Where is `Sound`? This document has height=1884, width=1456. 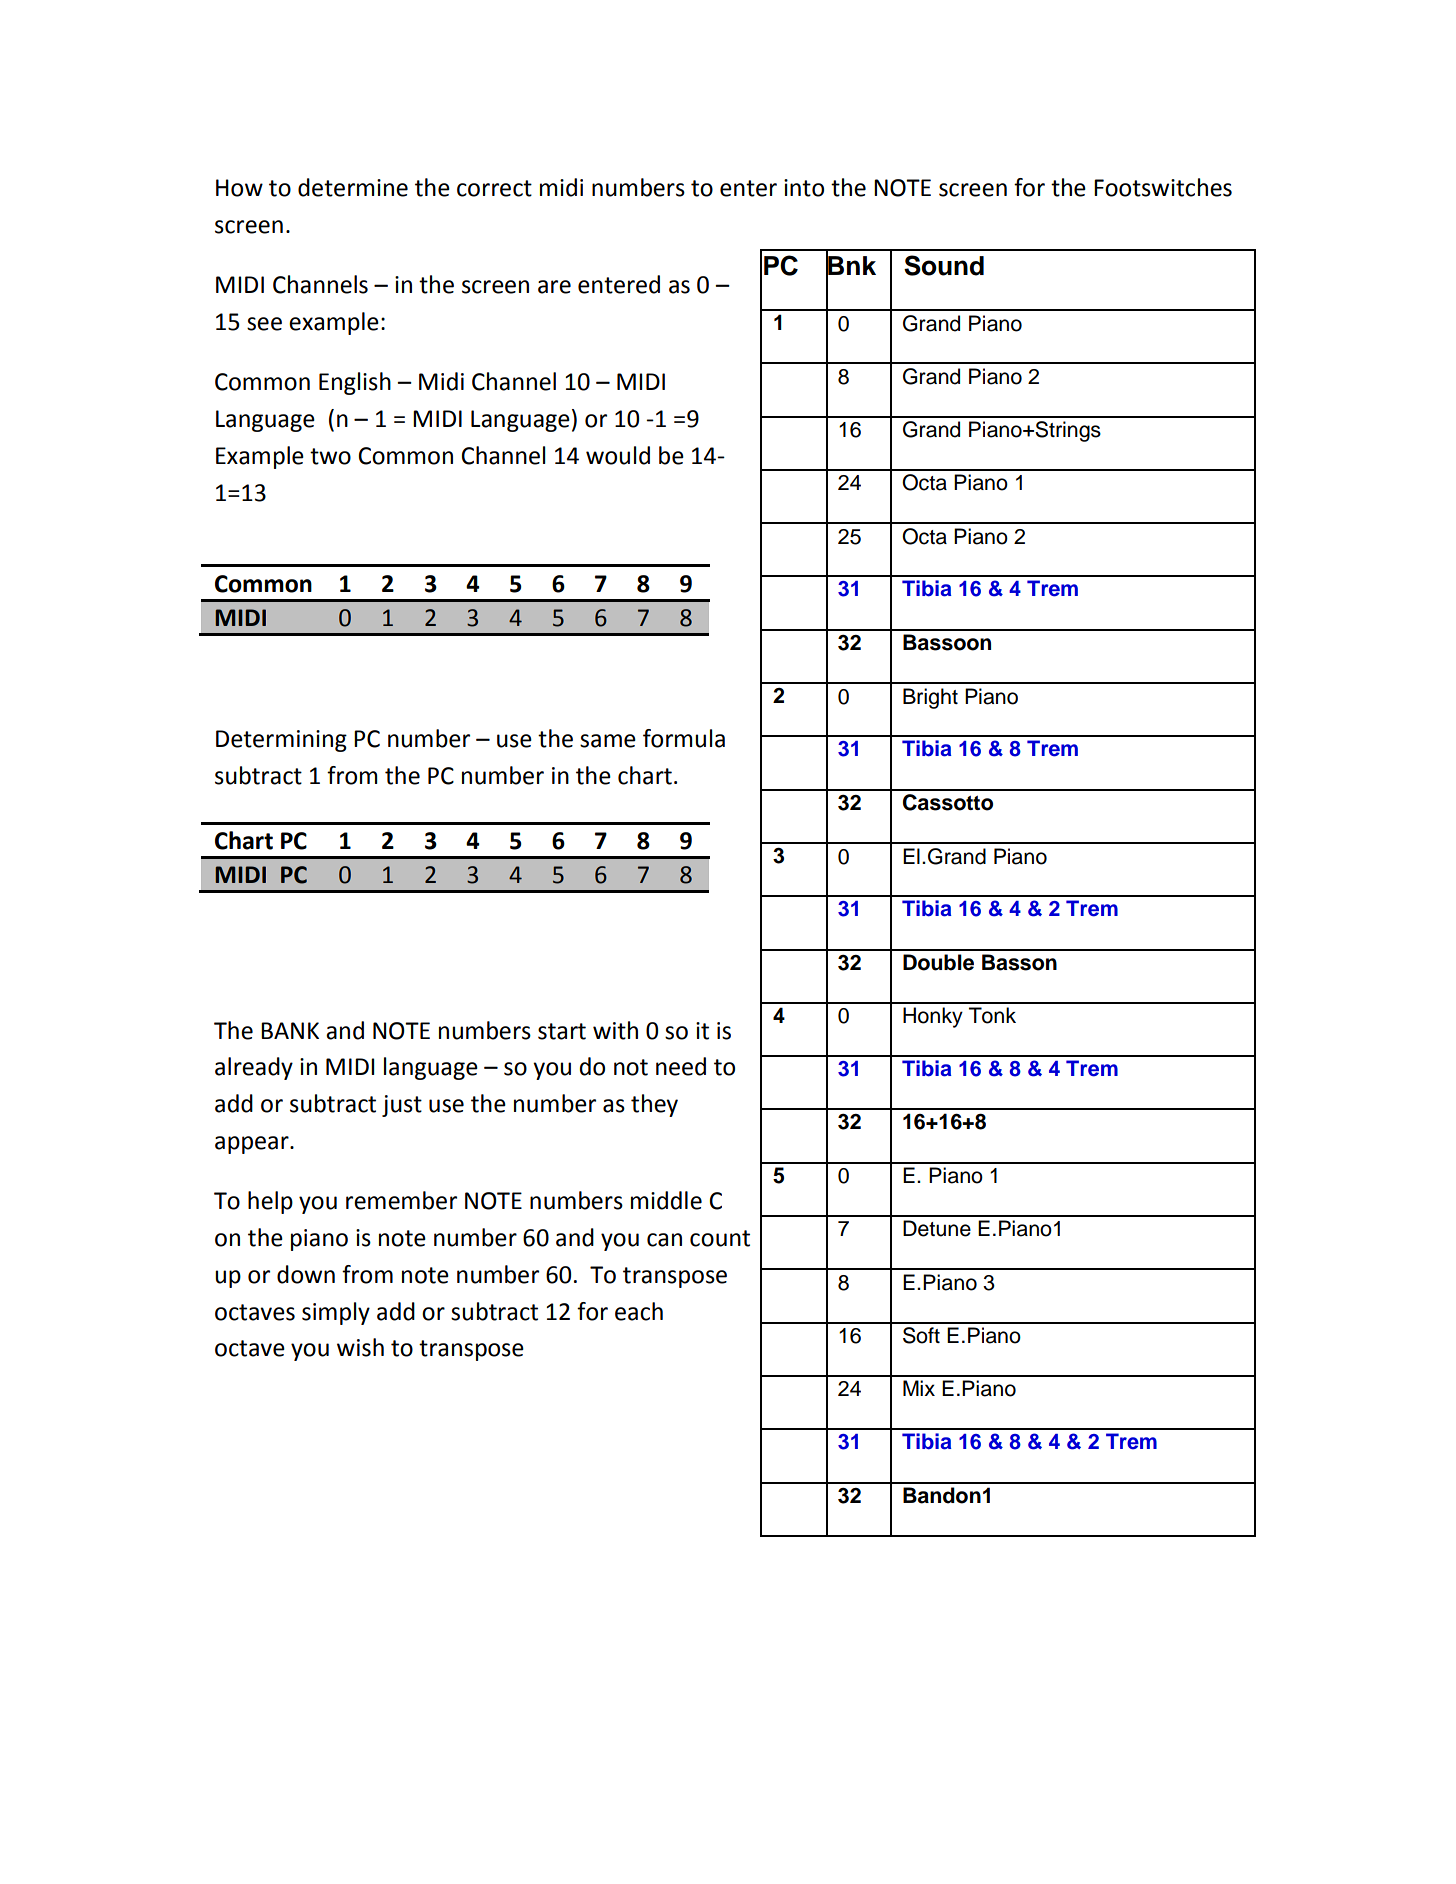 Sound is located at coordinates (944, 265).
